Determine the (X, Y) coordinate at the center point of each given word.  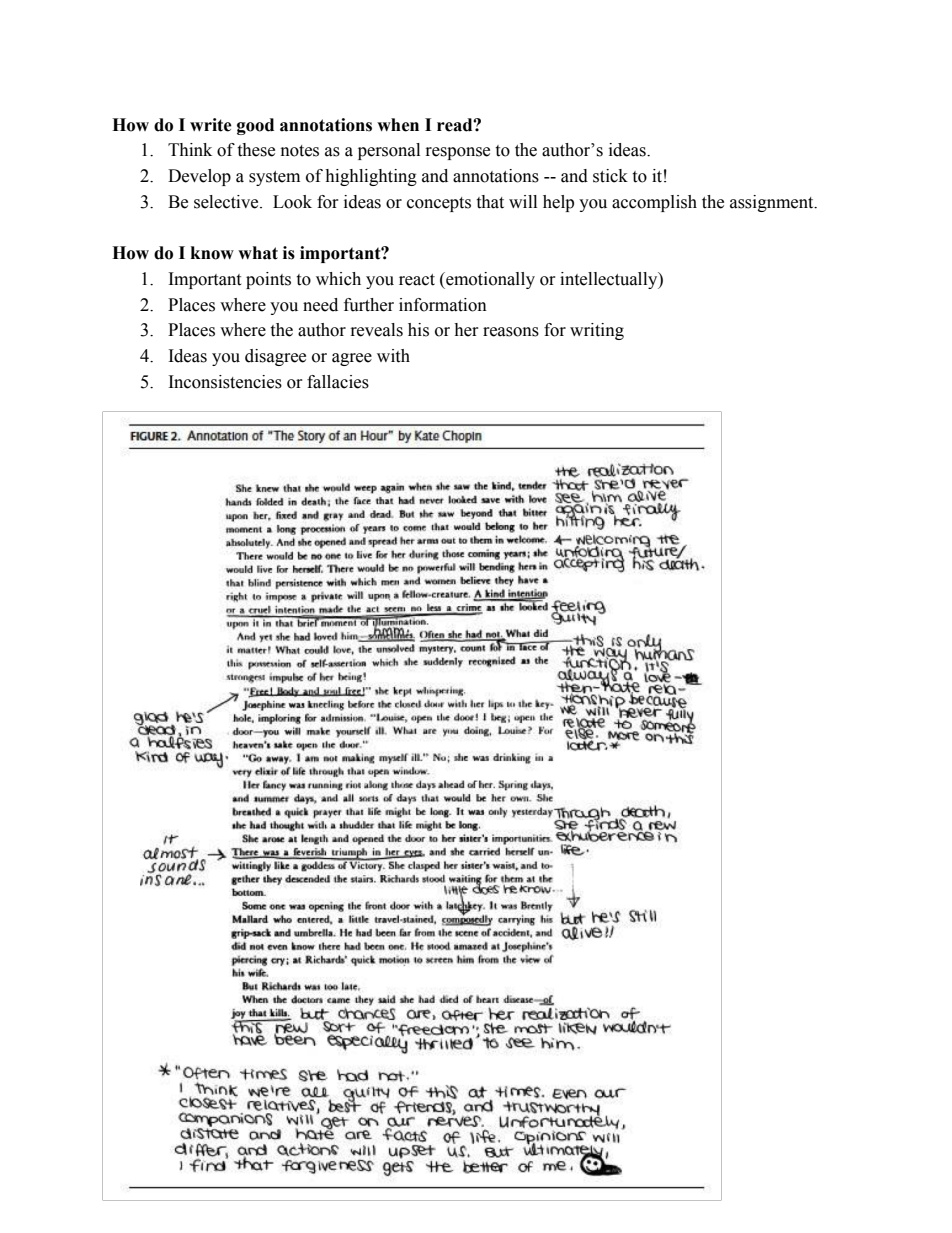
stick (610, 176)
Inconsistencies (225, 382)
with (393, 356)
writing (597, 331)
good (255, 126)
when (398, 125)
